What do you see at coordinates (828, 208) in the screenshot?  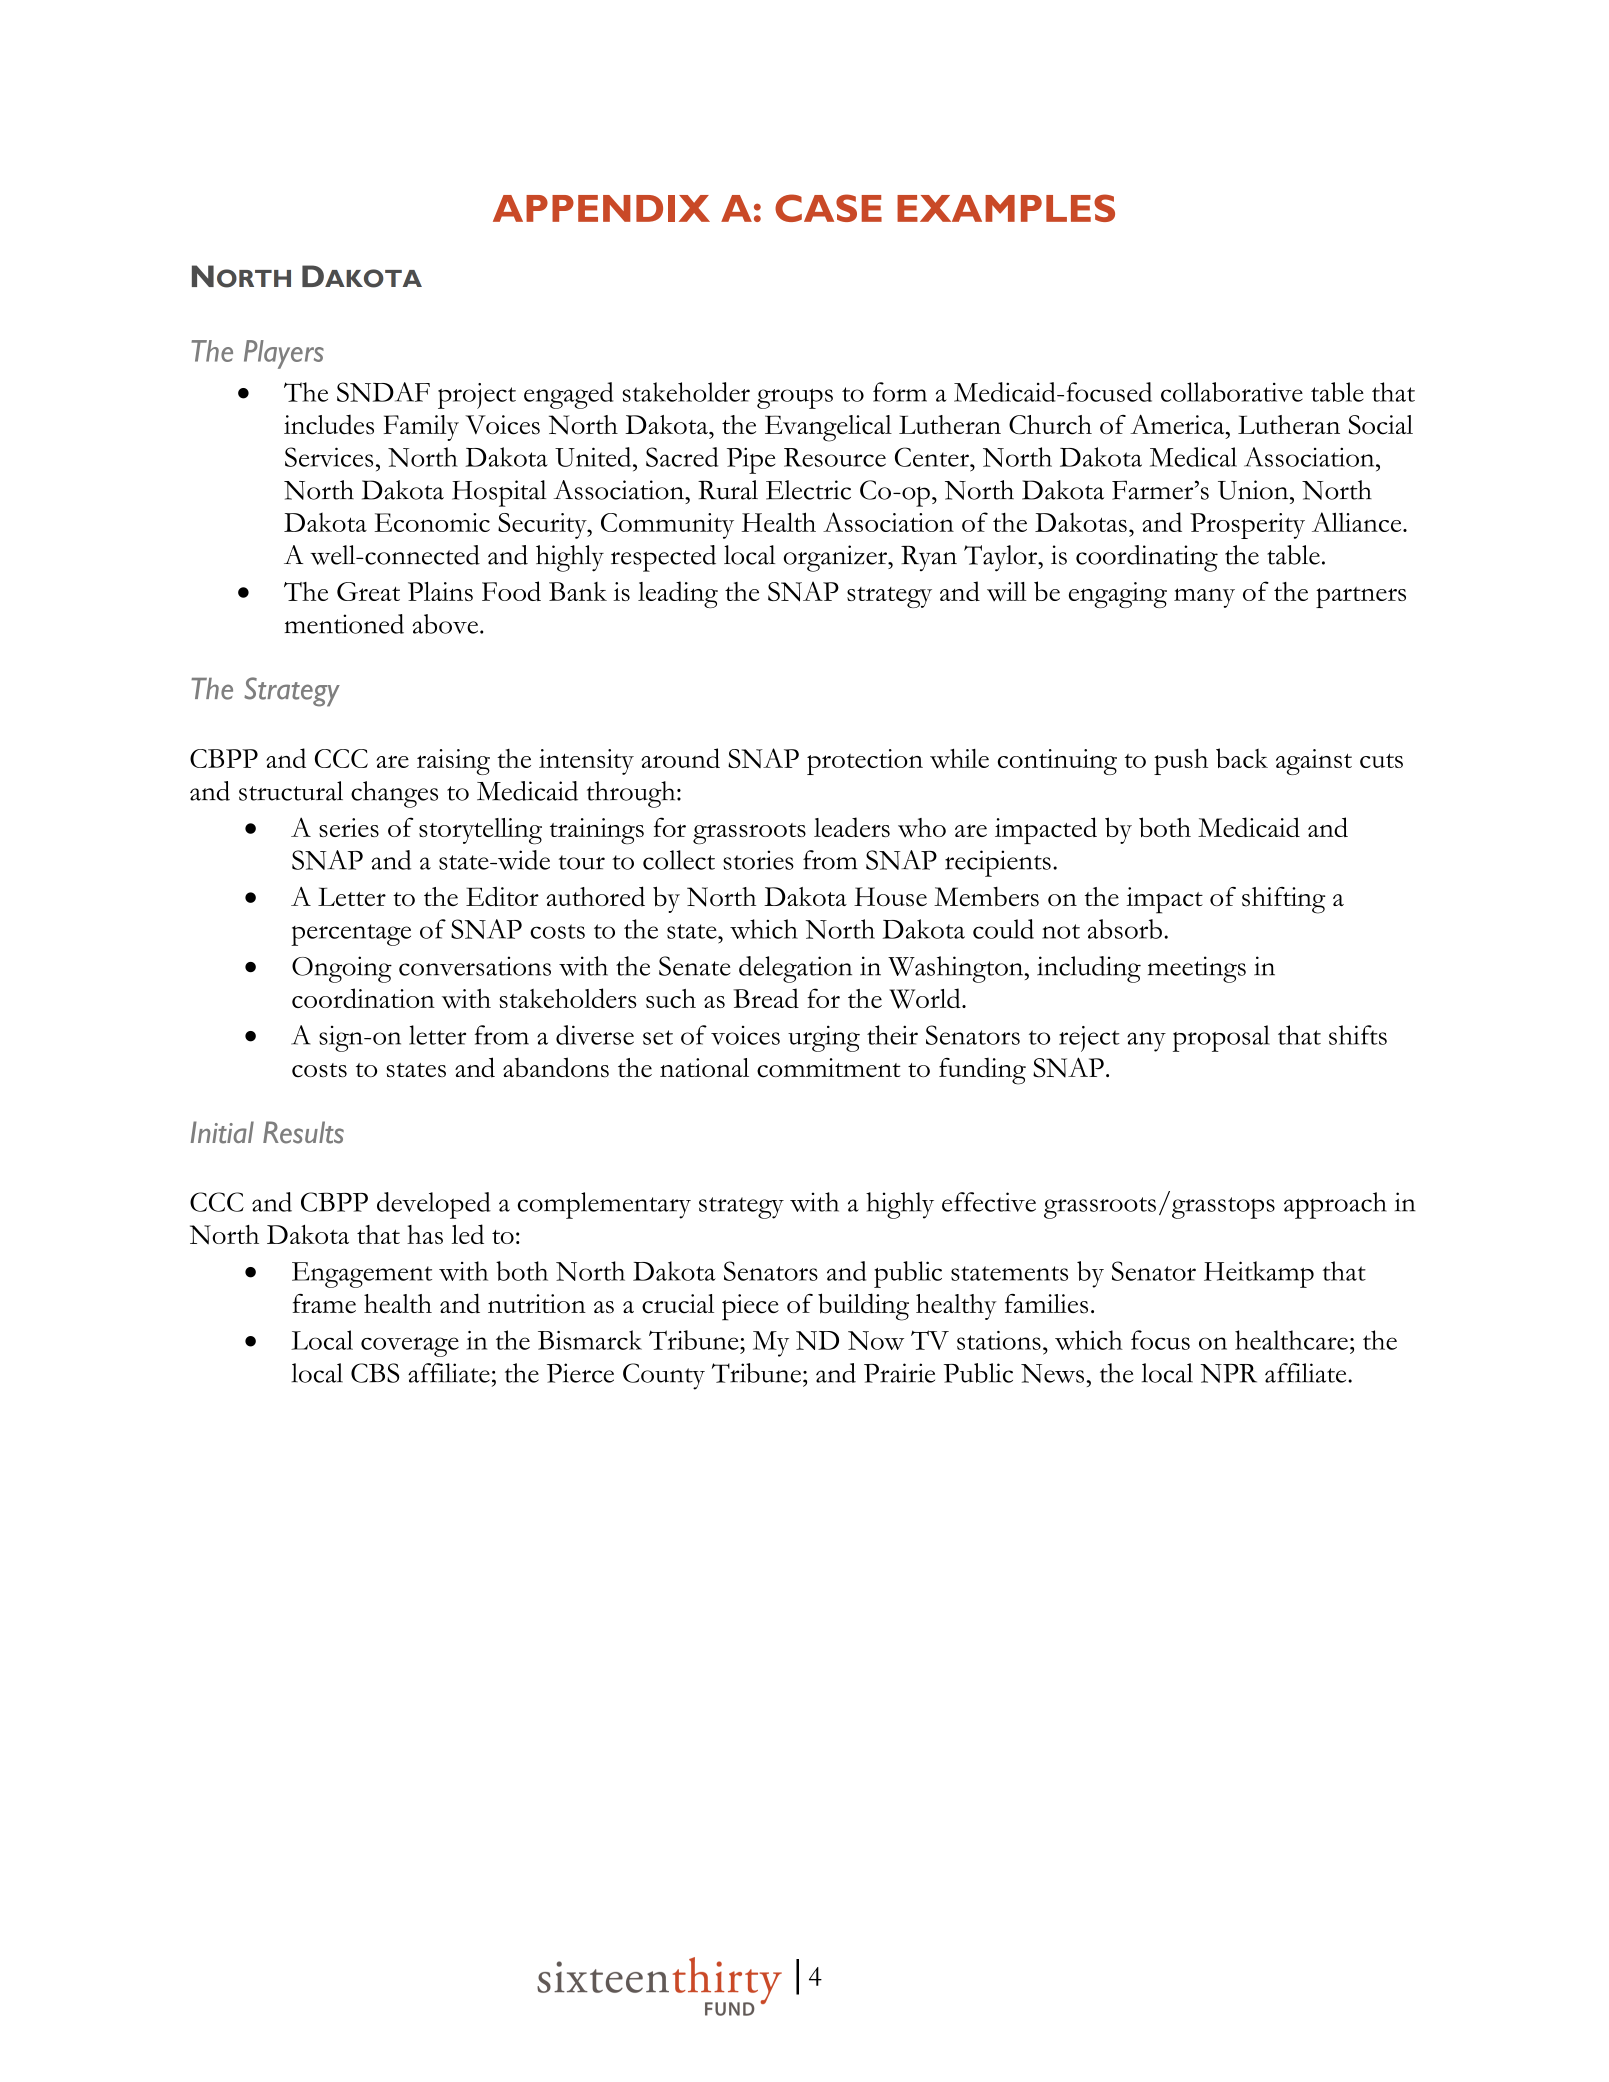 I see `CASE` at bounding box center [828, 208].
